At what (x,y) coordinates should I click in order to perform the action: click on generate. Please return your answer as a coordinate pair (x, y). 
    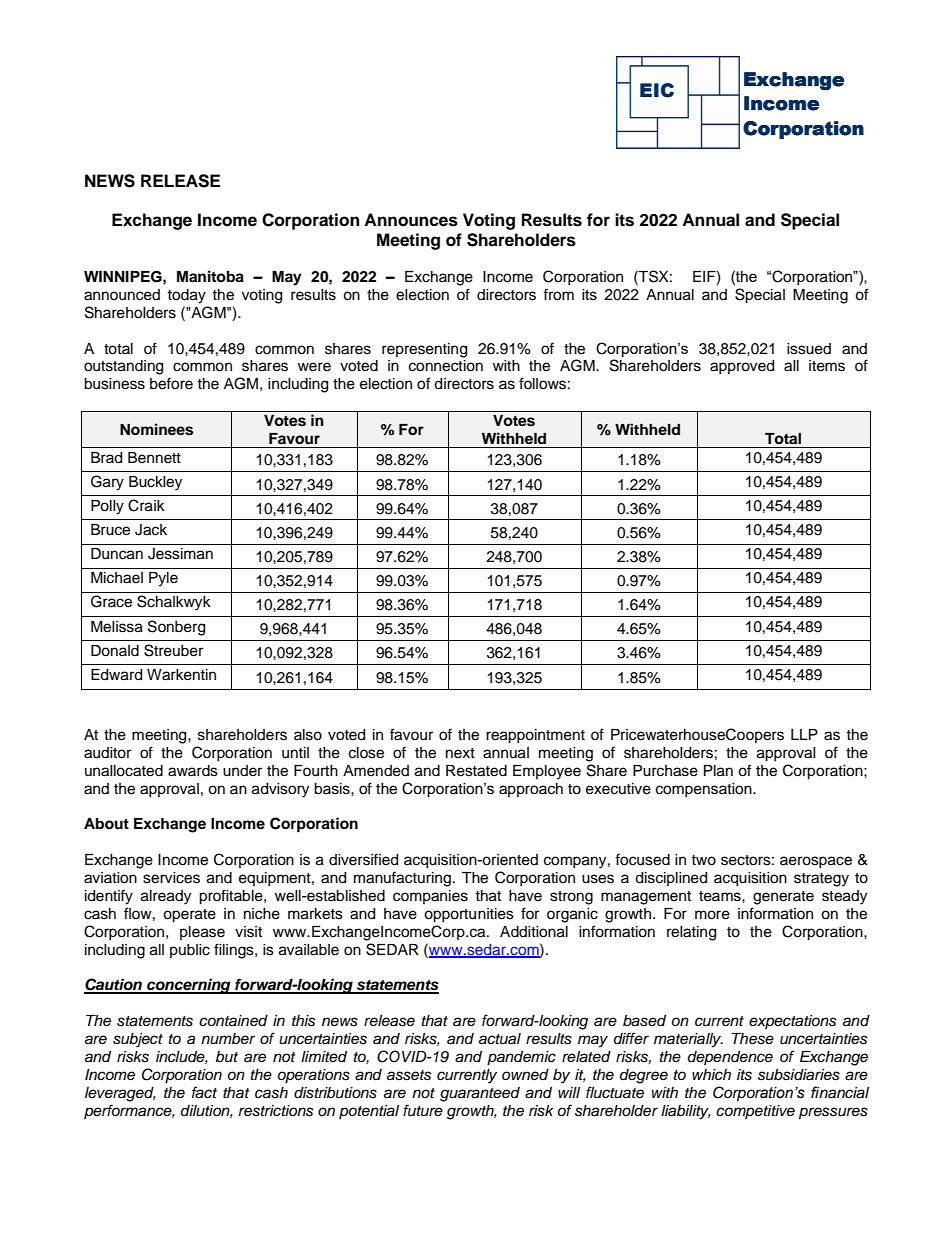
    Looking at the image, I should click on (783, 898).
